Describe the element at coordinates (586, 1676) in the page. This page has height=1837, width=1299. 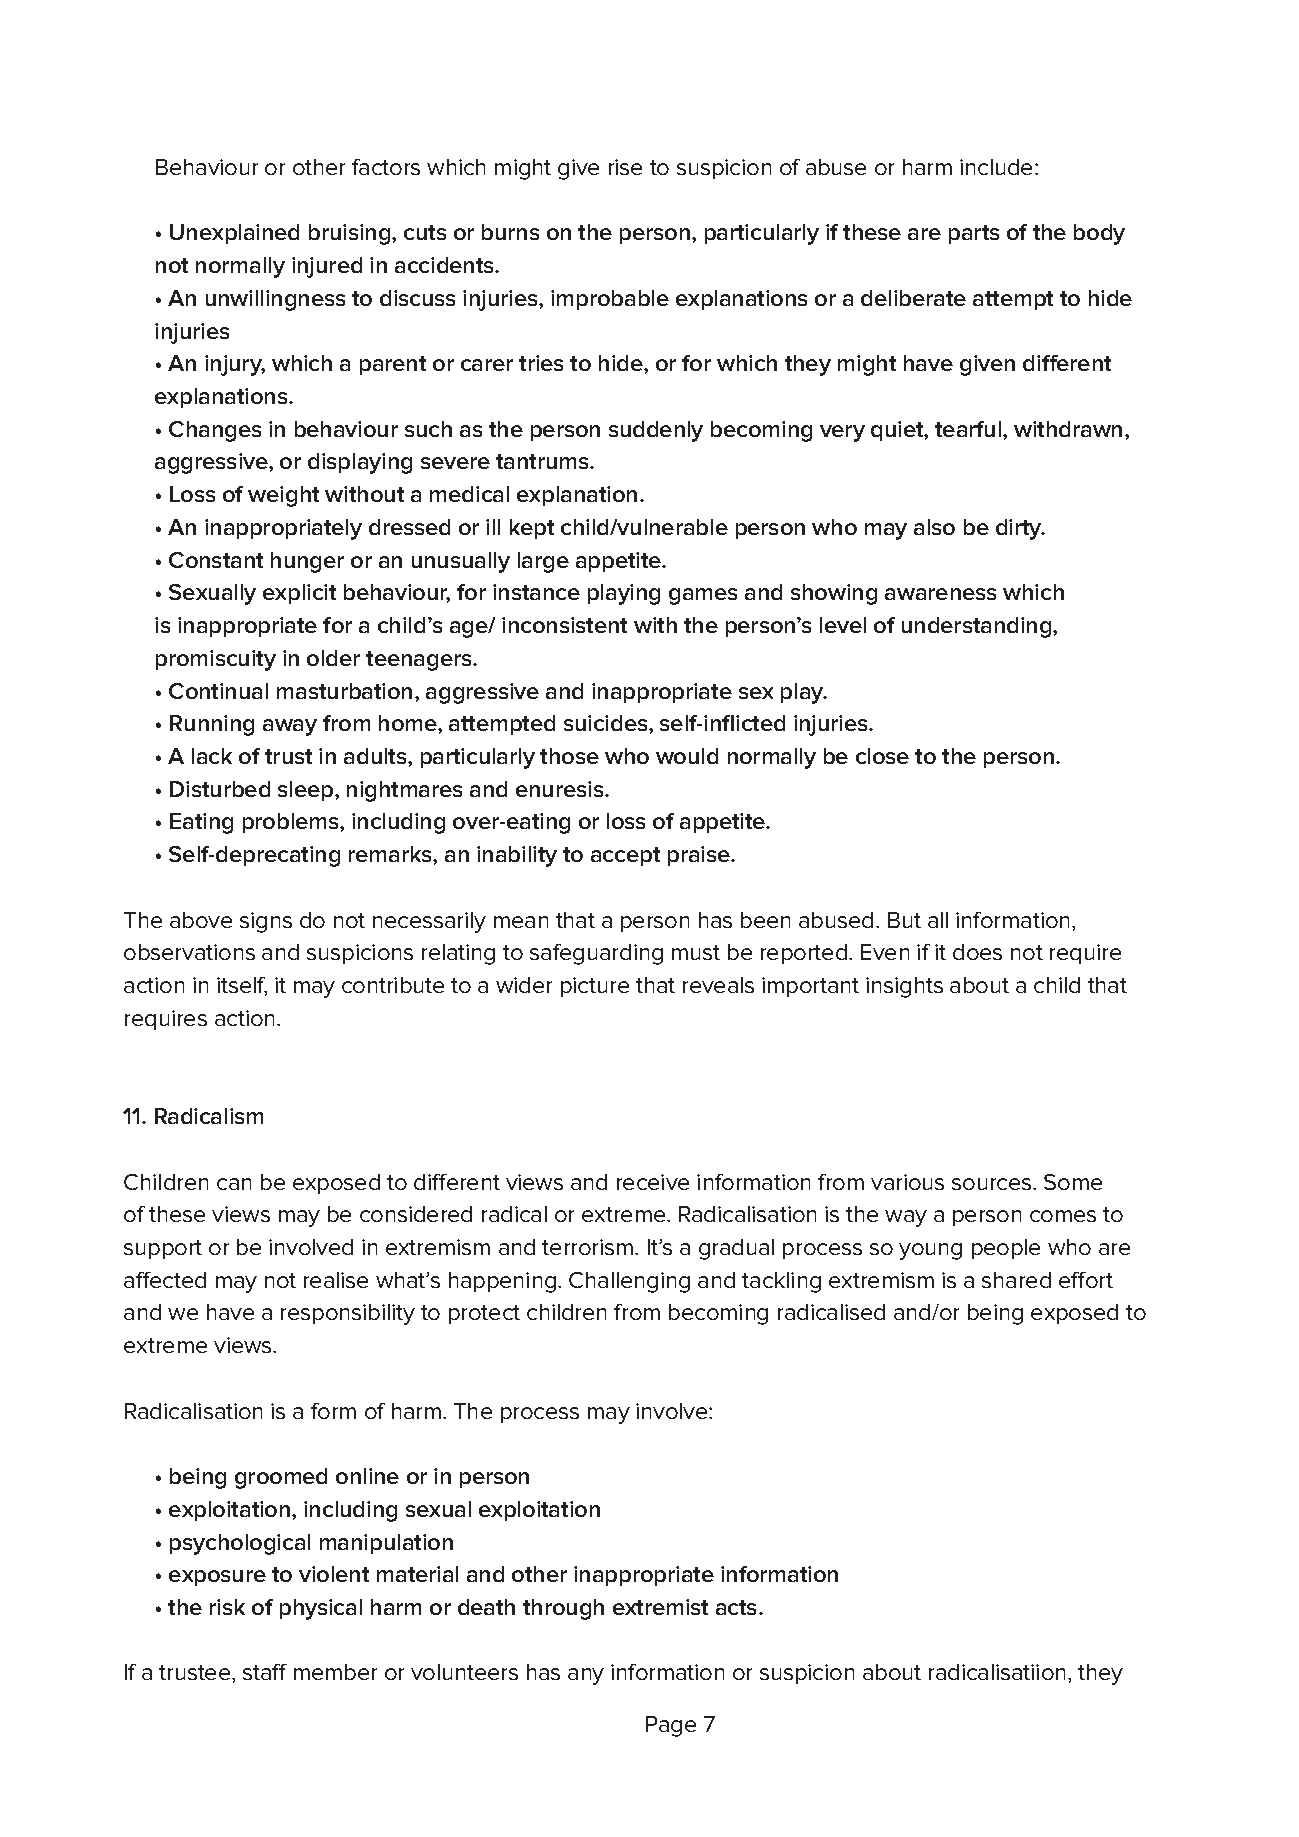
I see `any` at that location.
